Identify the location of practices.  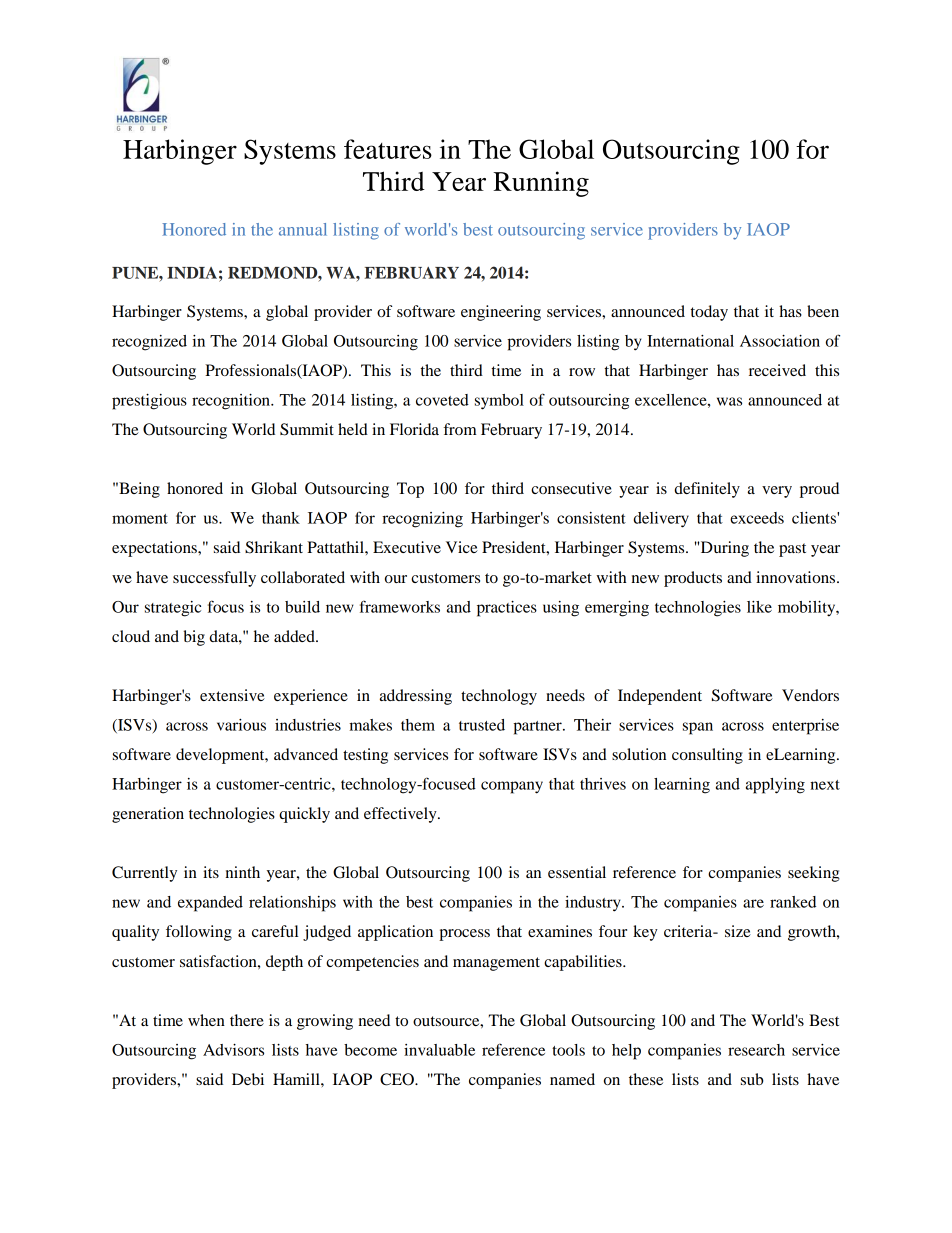
(507, 609).
